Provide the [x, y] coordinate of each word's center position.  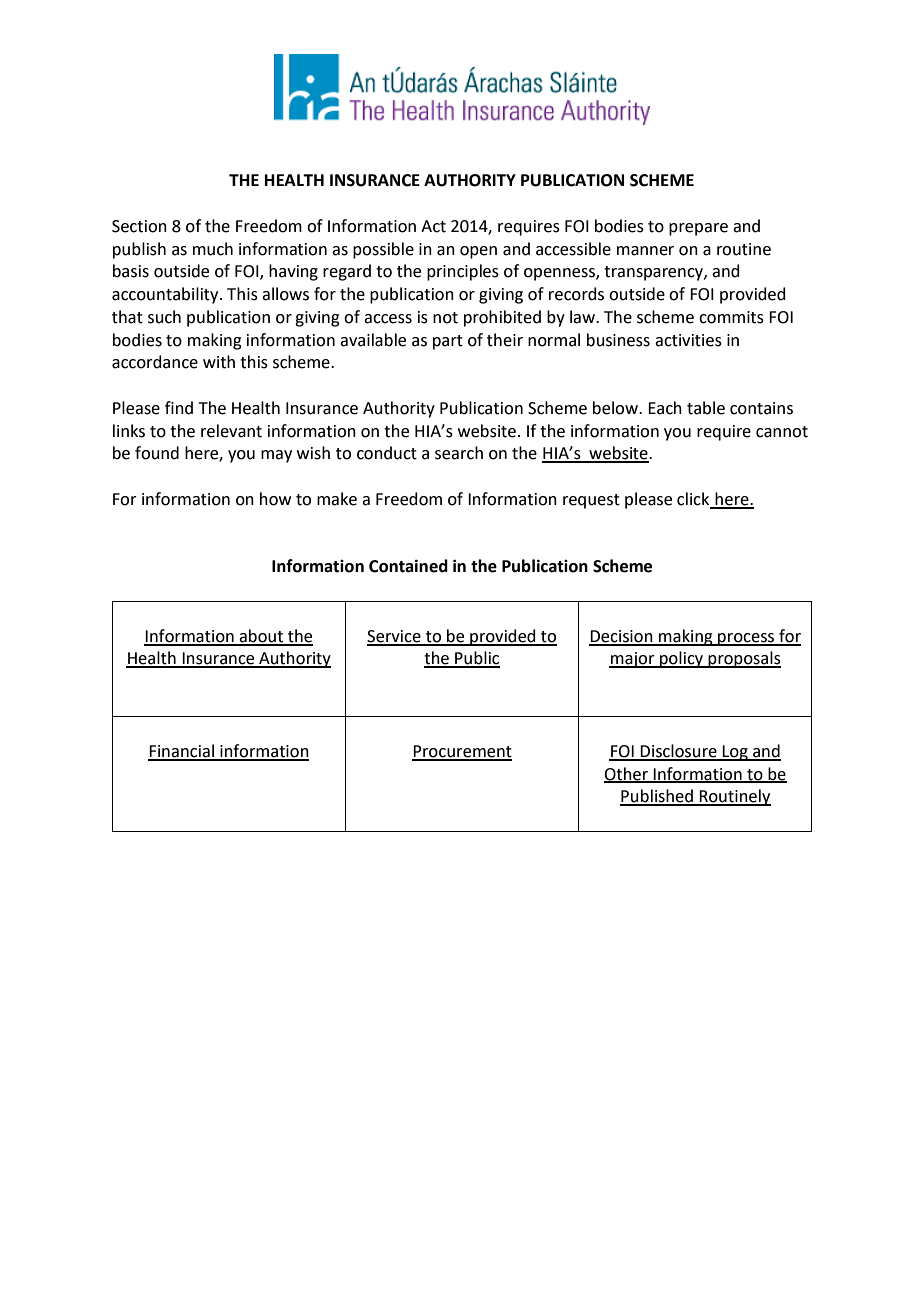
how [275, 499]
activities [688, 340]
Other [627, 774]
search [459, 453]
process [746, 639]
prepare [698, 229]
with [219, 362]
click [694, 500]
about [261, 637]
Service [395, 637]
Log [735, 753]
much [213, 249]
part [448, 342]
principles [463, 272]
